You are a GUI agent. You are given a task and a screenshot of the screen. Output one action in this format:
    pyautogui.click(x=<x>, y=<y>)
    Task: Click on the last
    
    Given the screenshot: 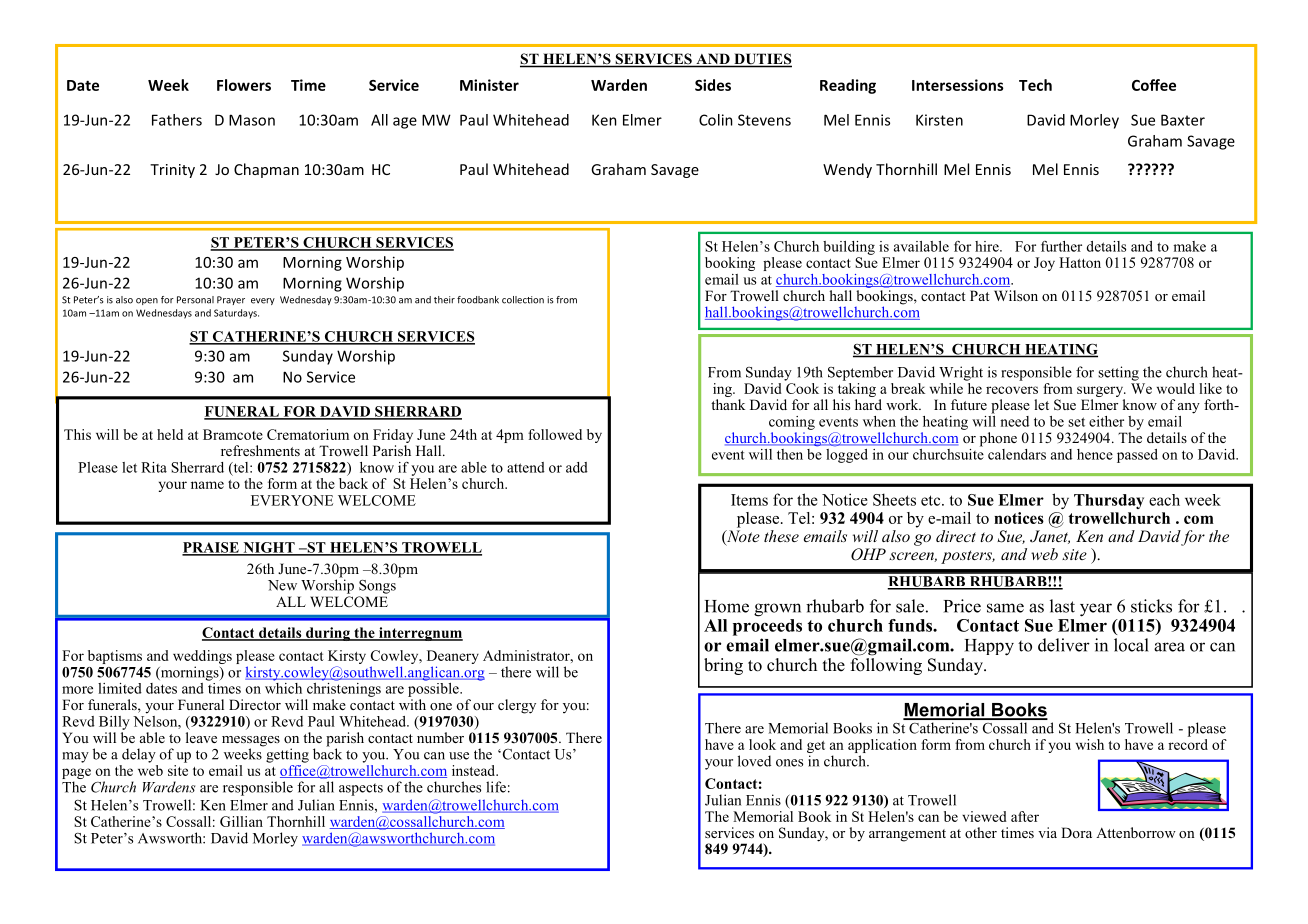 What is the action you would take?
    pyautogui.click(x=1062, y=606)
